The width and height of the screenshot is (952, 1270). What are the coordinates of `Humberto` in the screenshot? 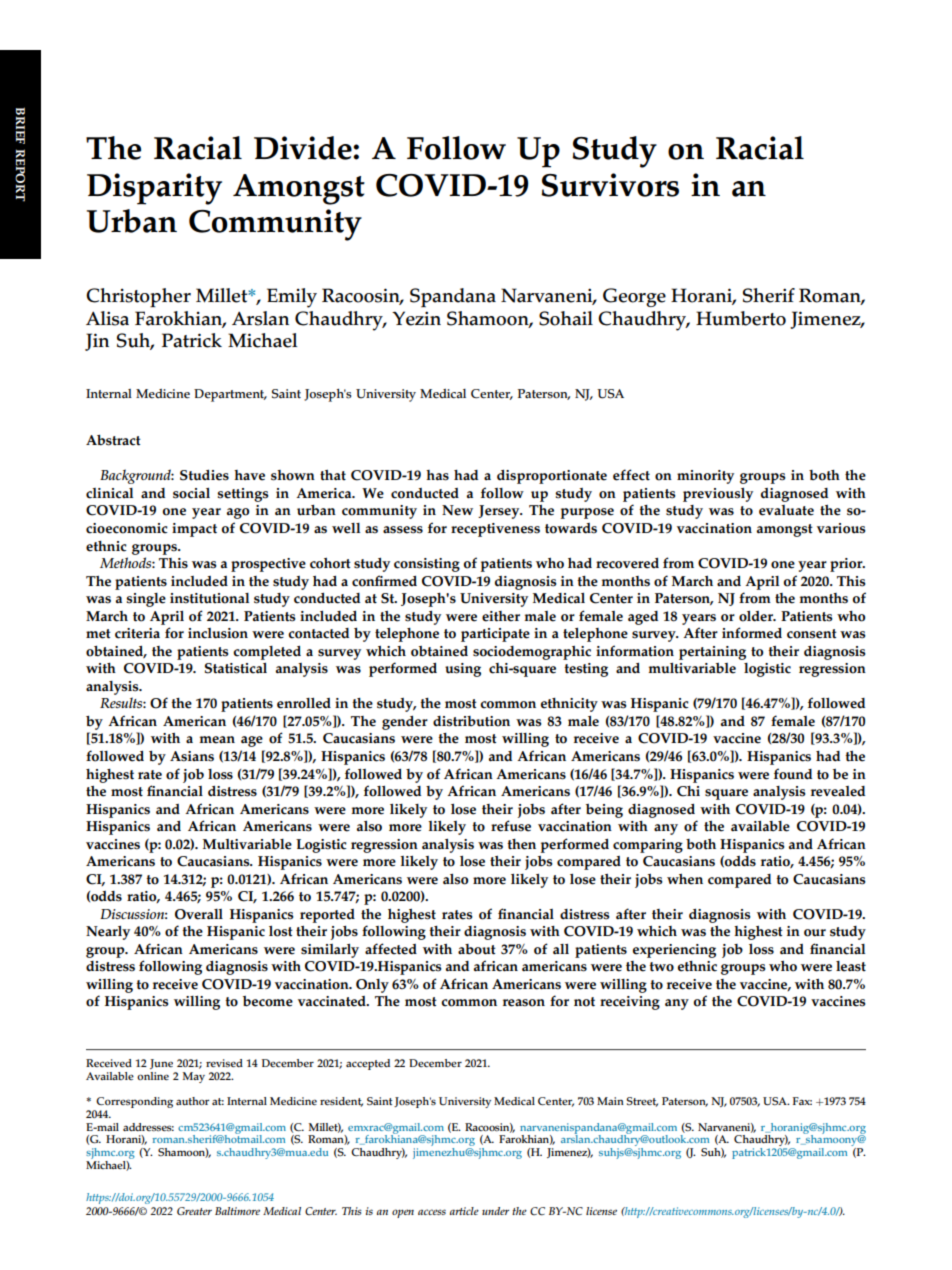 It's located at (741, 318).
